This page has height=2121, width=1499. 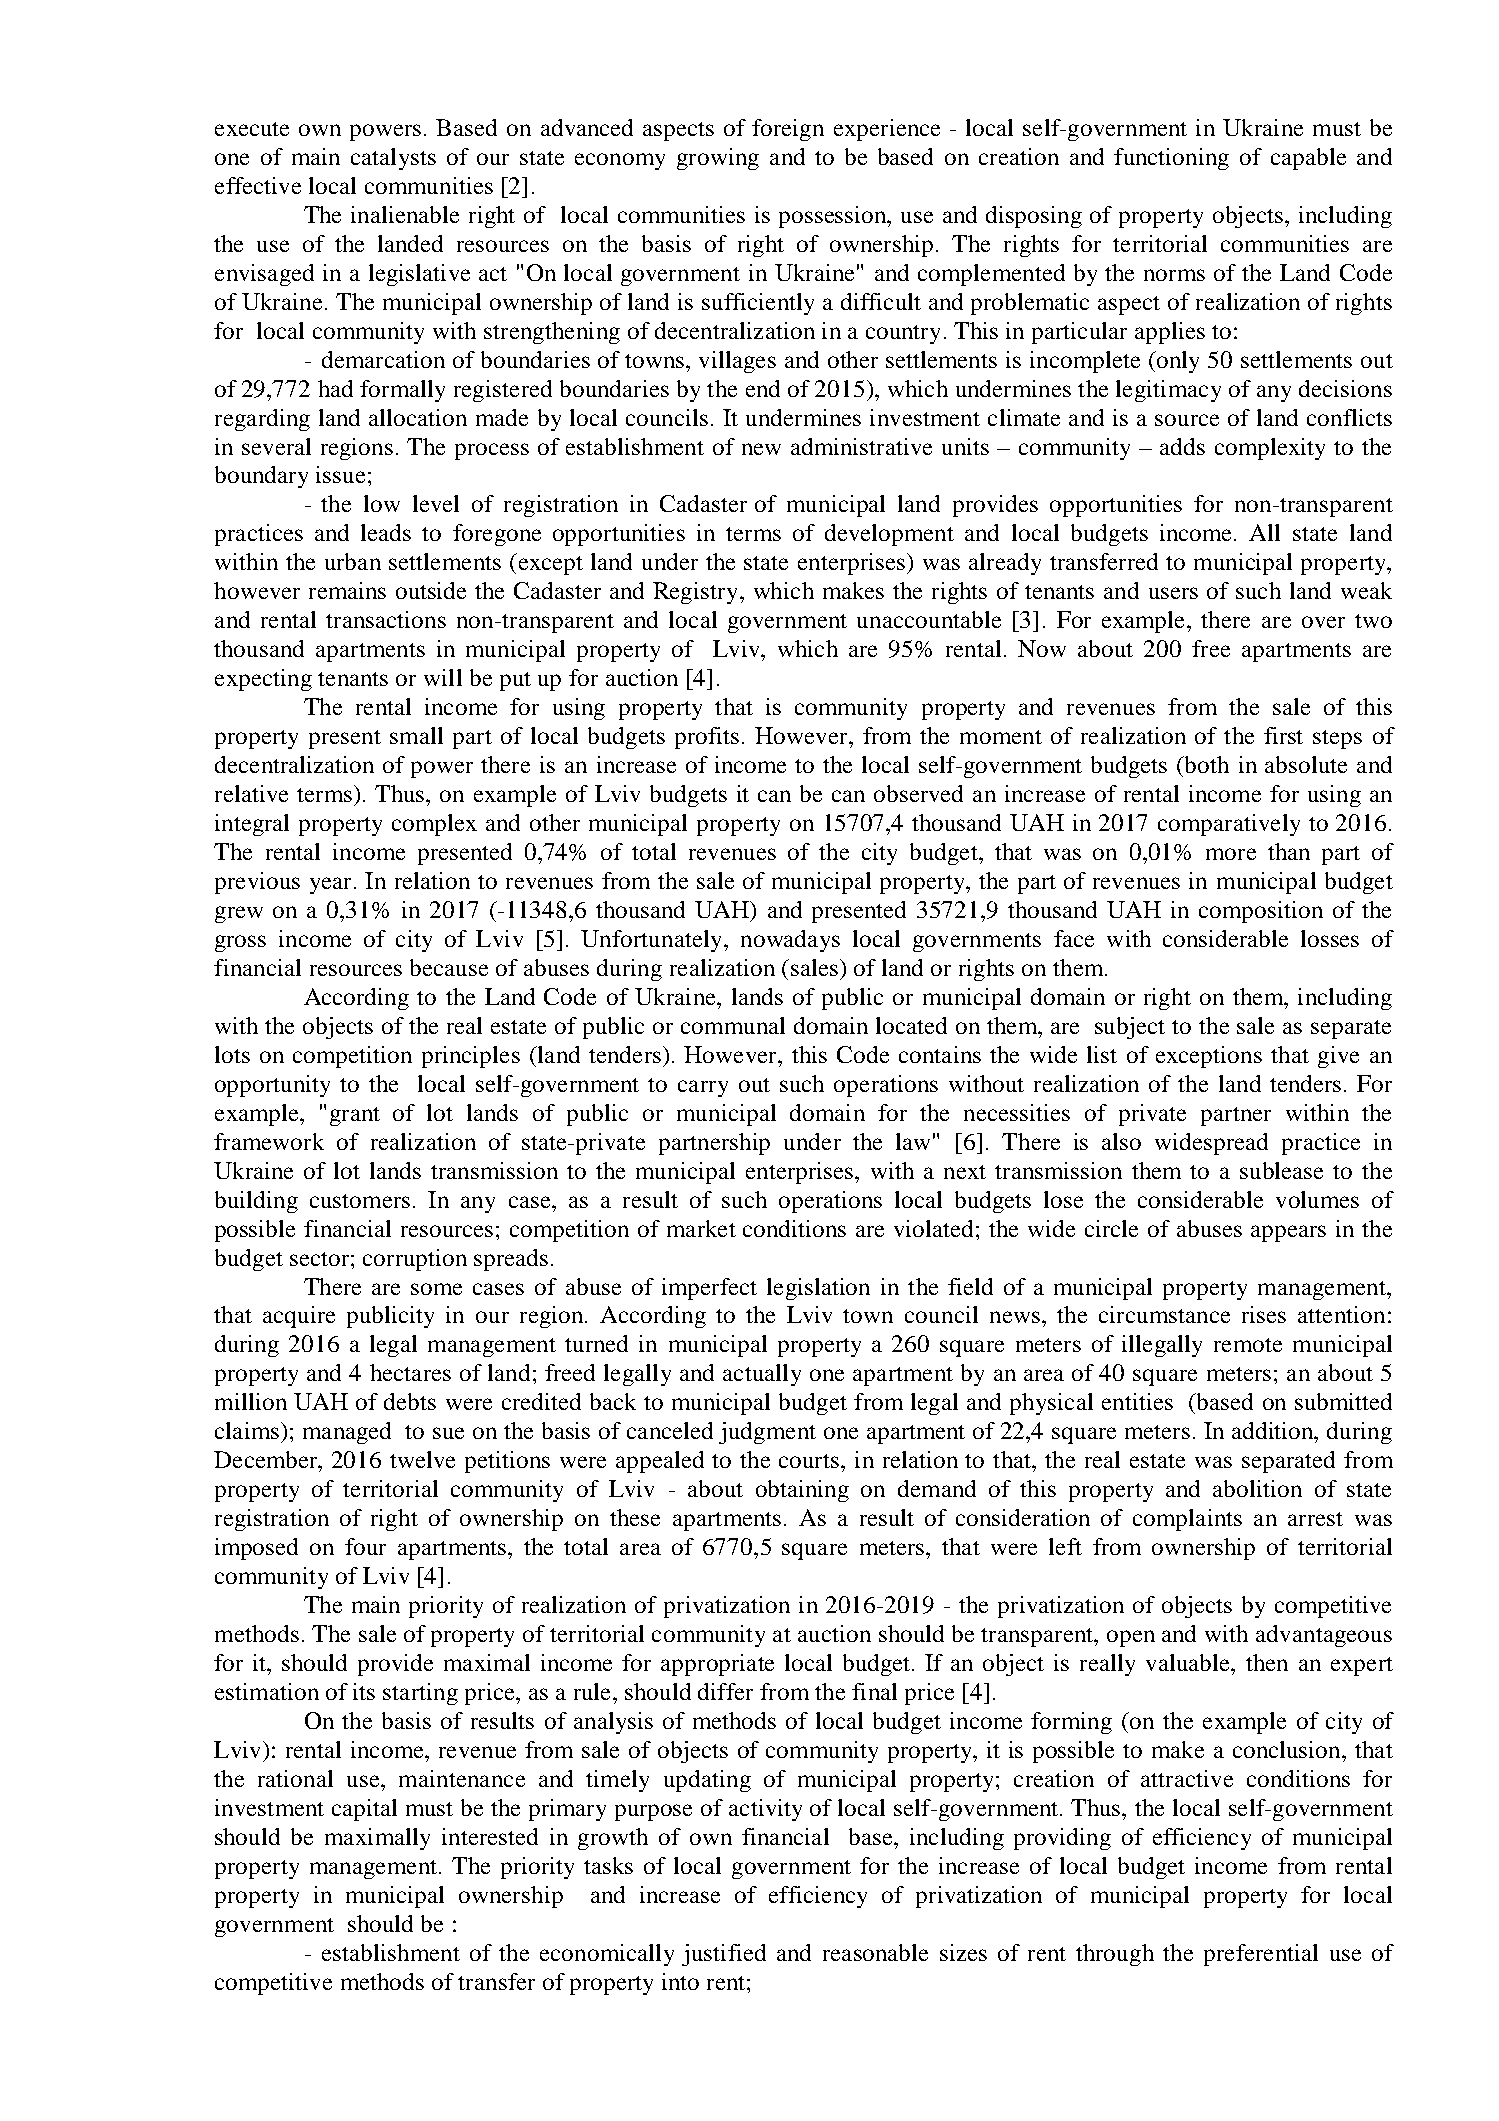 What do you see at coordinates (707, 738) in the page?
I see `profits` at bounding box center [707, 738].
